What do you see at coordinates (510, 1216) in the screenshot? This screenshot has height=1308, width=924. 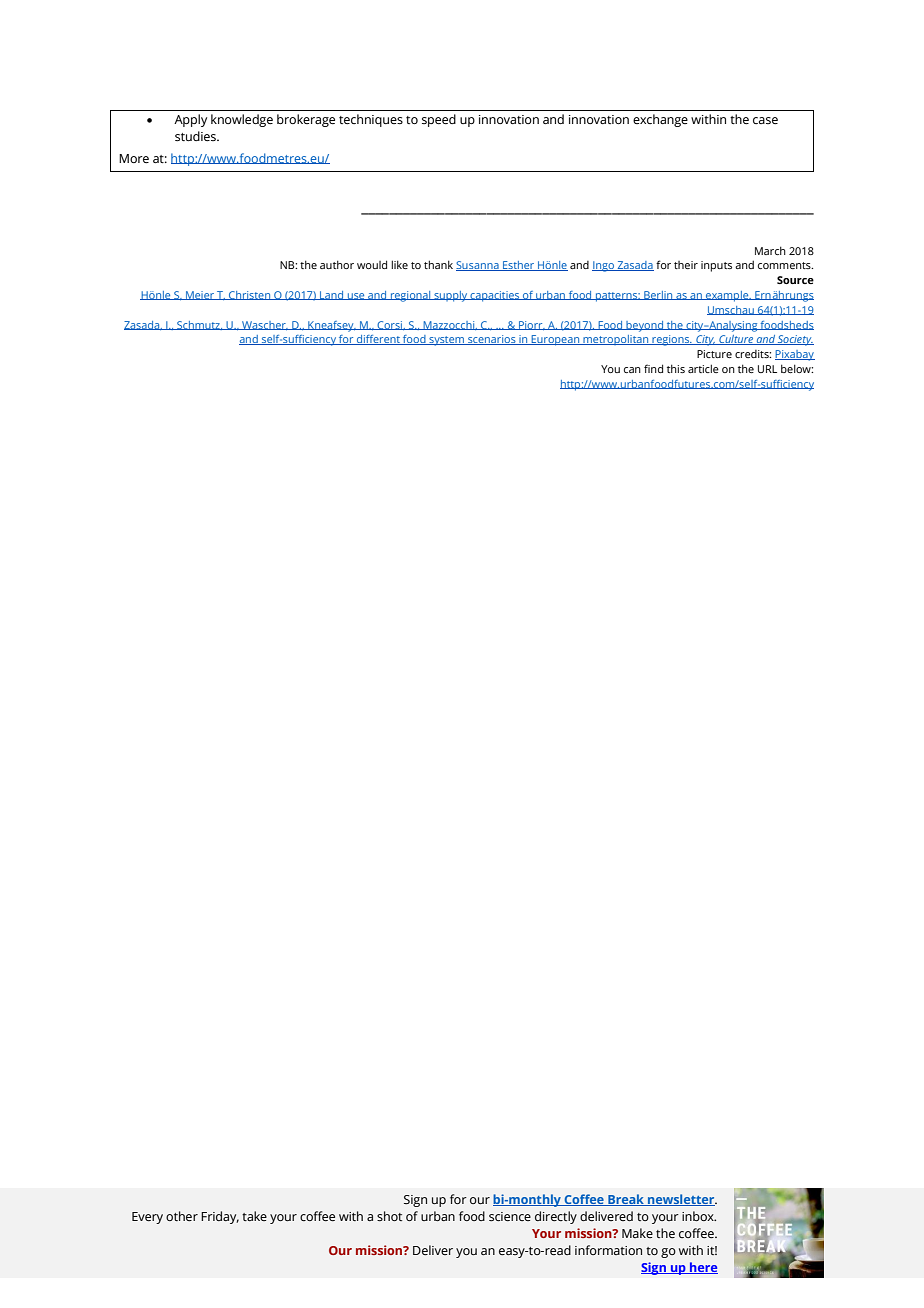 I see `science` at bounding box center [510, 1216].
